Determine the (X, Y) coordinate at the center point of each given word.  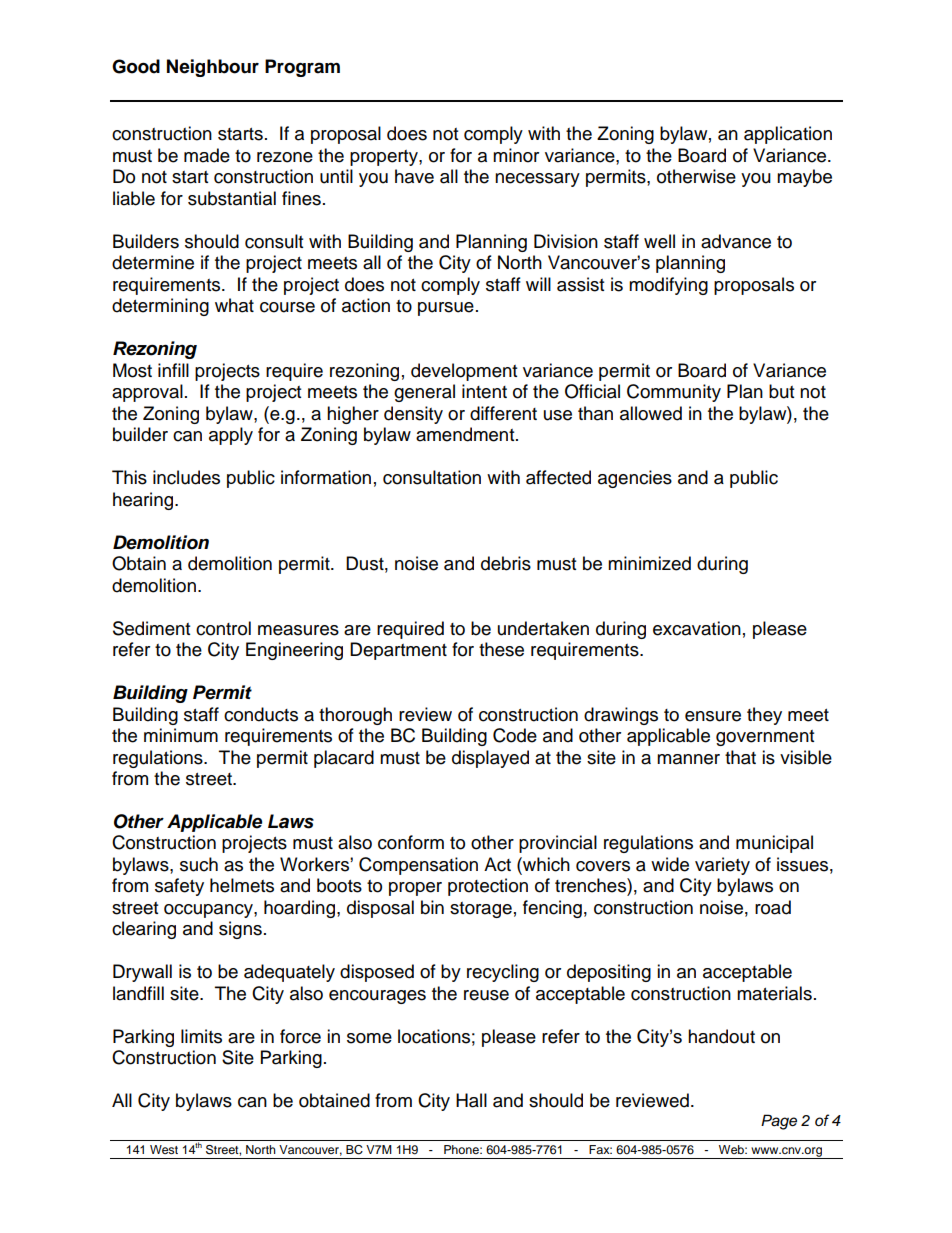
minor (516, 155)
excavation (697, 628)
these (501, 649)
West (164, 1149)
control (223, 628)
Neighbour (213, 68)
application (788, 135)
